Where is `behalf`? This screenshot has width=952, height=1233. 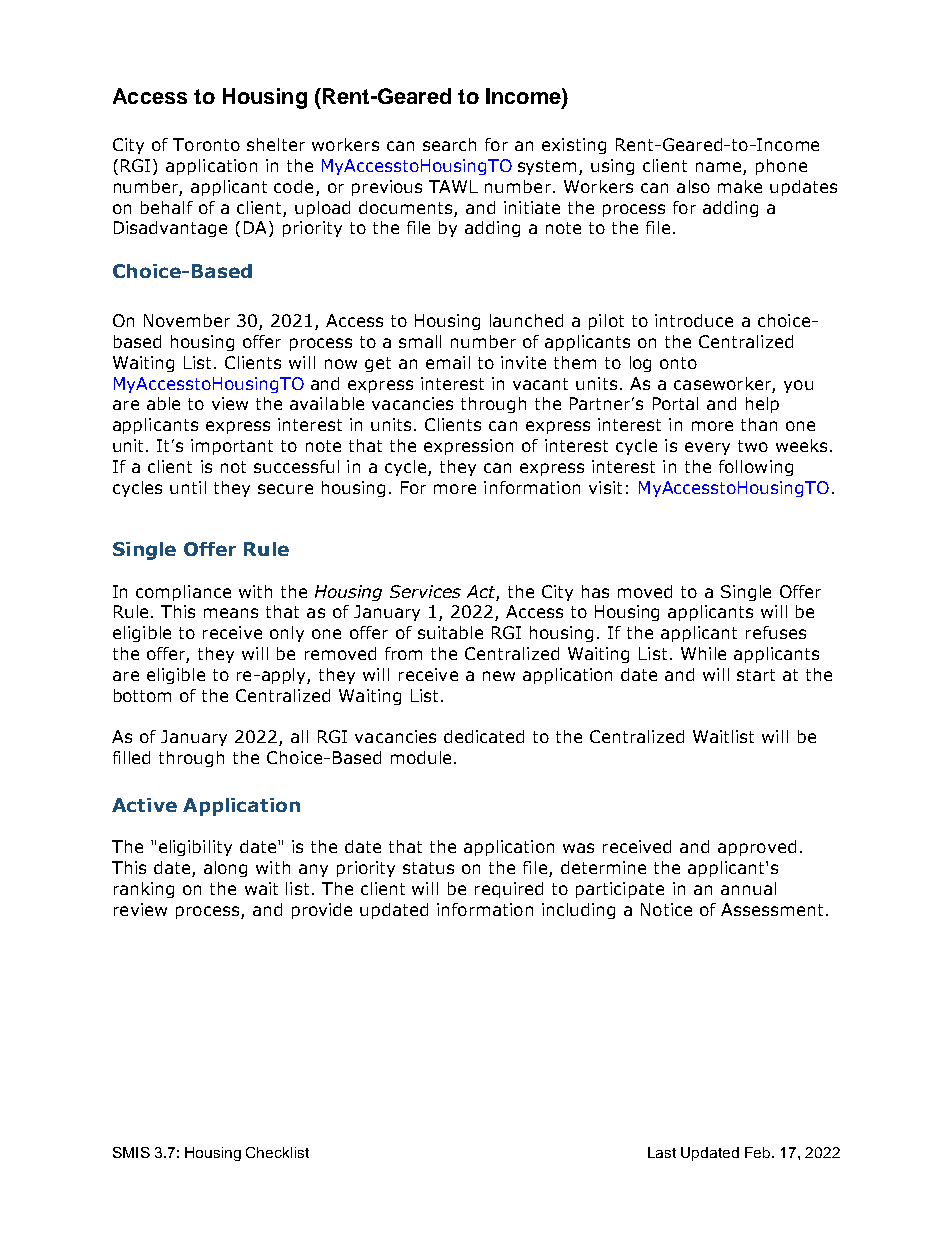 behalf is located at coordinates (167, 207).
